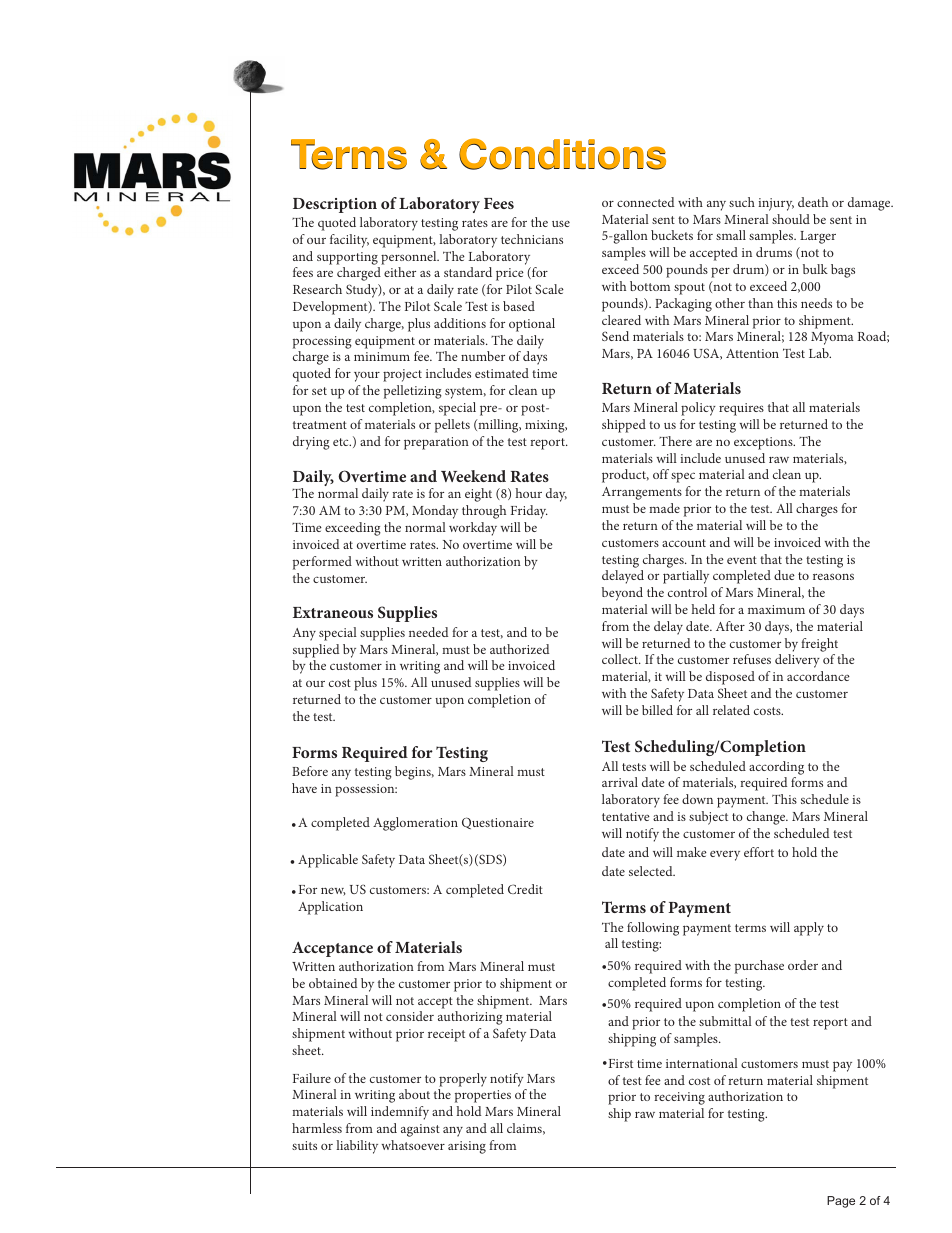 Image resolution: width=952 pixels, height=1233 pixels. Describe the element at coordinates (818, 676) in the screenshot. I see `accordance` at that location.
